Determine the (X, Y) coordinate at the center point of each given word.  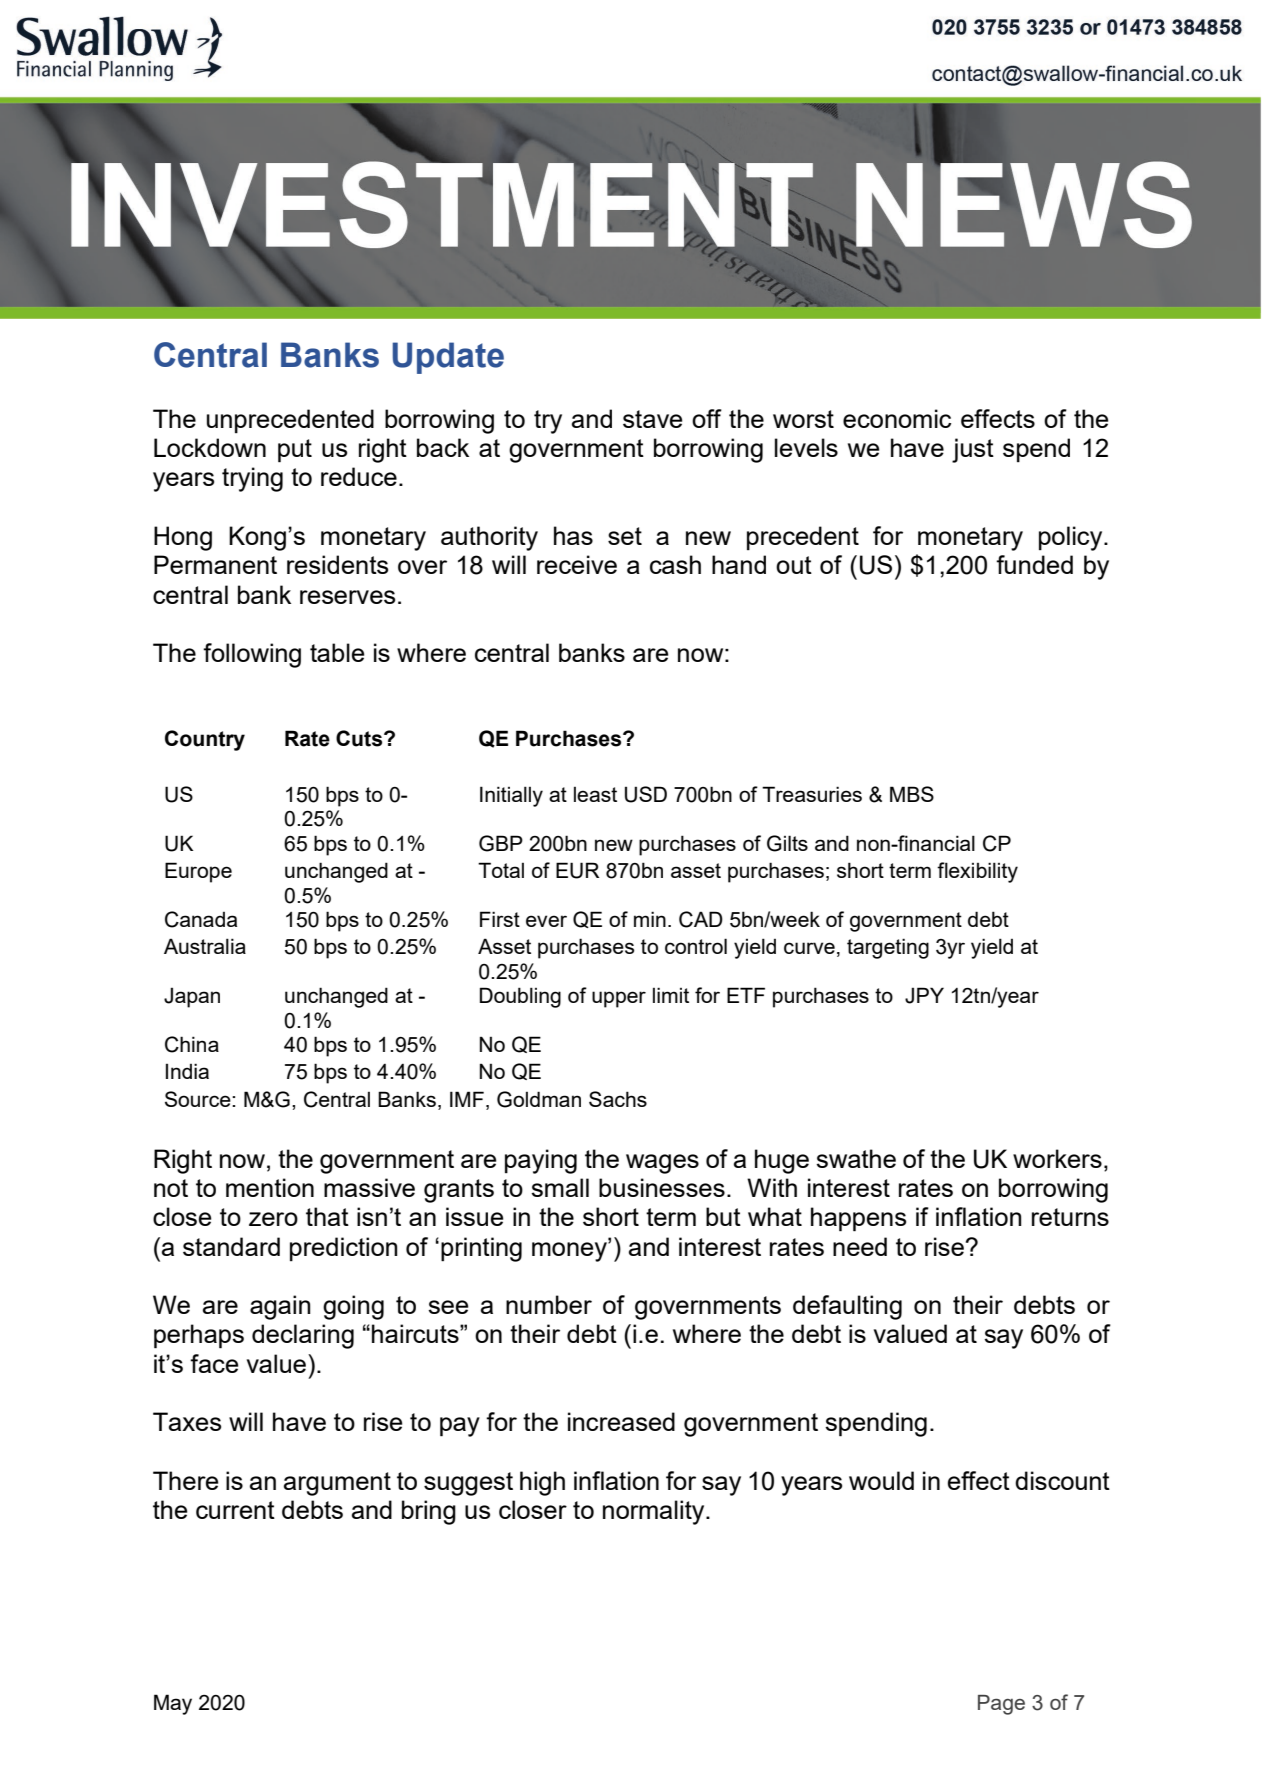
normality (655, 1512)
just (973, 450)
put (295, 451)
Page (1001, 1705)
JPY (924, 995)
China (192, 1044)
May (173, 1704)
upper (619, 999)
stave (653, 419)
